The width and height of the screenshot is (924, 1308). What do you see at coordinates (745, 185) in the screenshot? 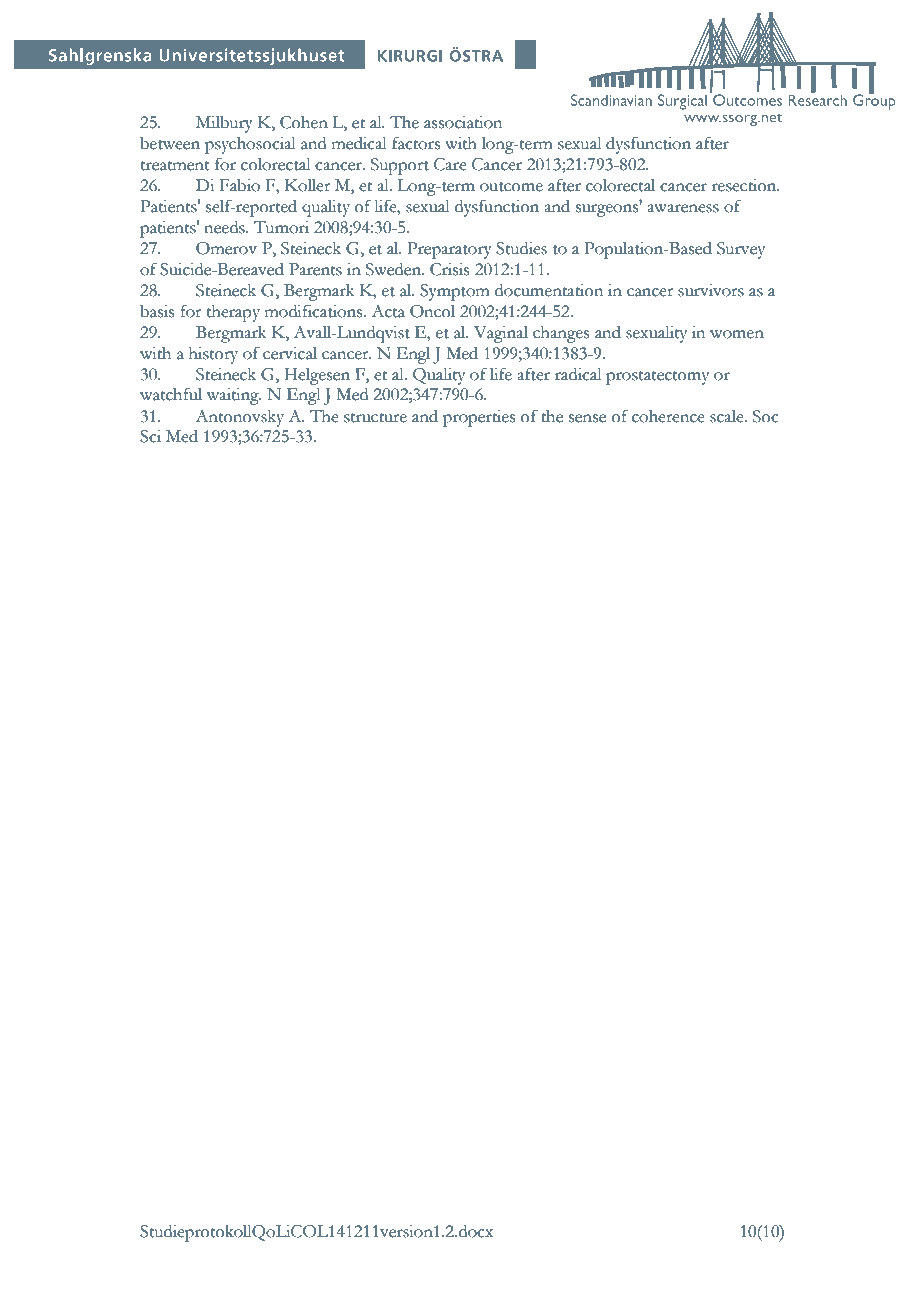
I see `resection` at bounding box center [745, 185].
